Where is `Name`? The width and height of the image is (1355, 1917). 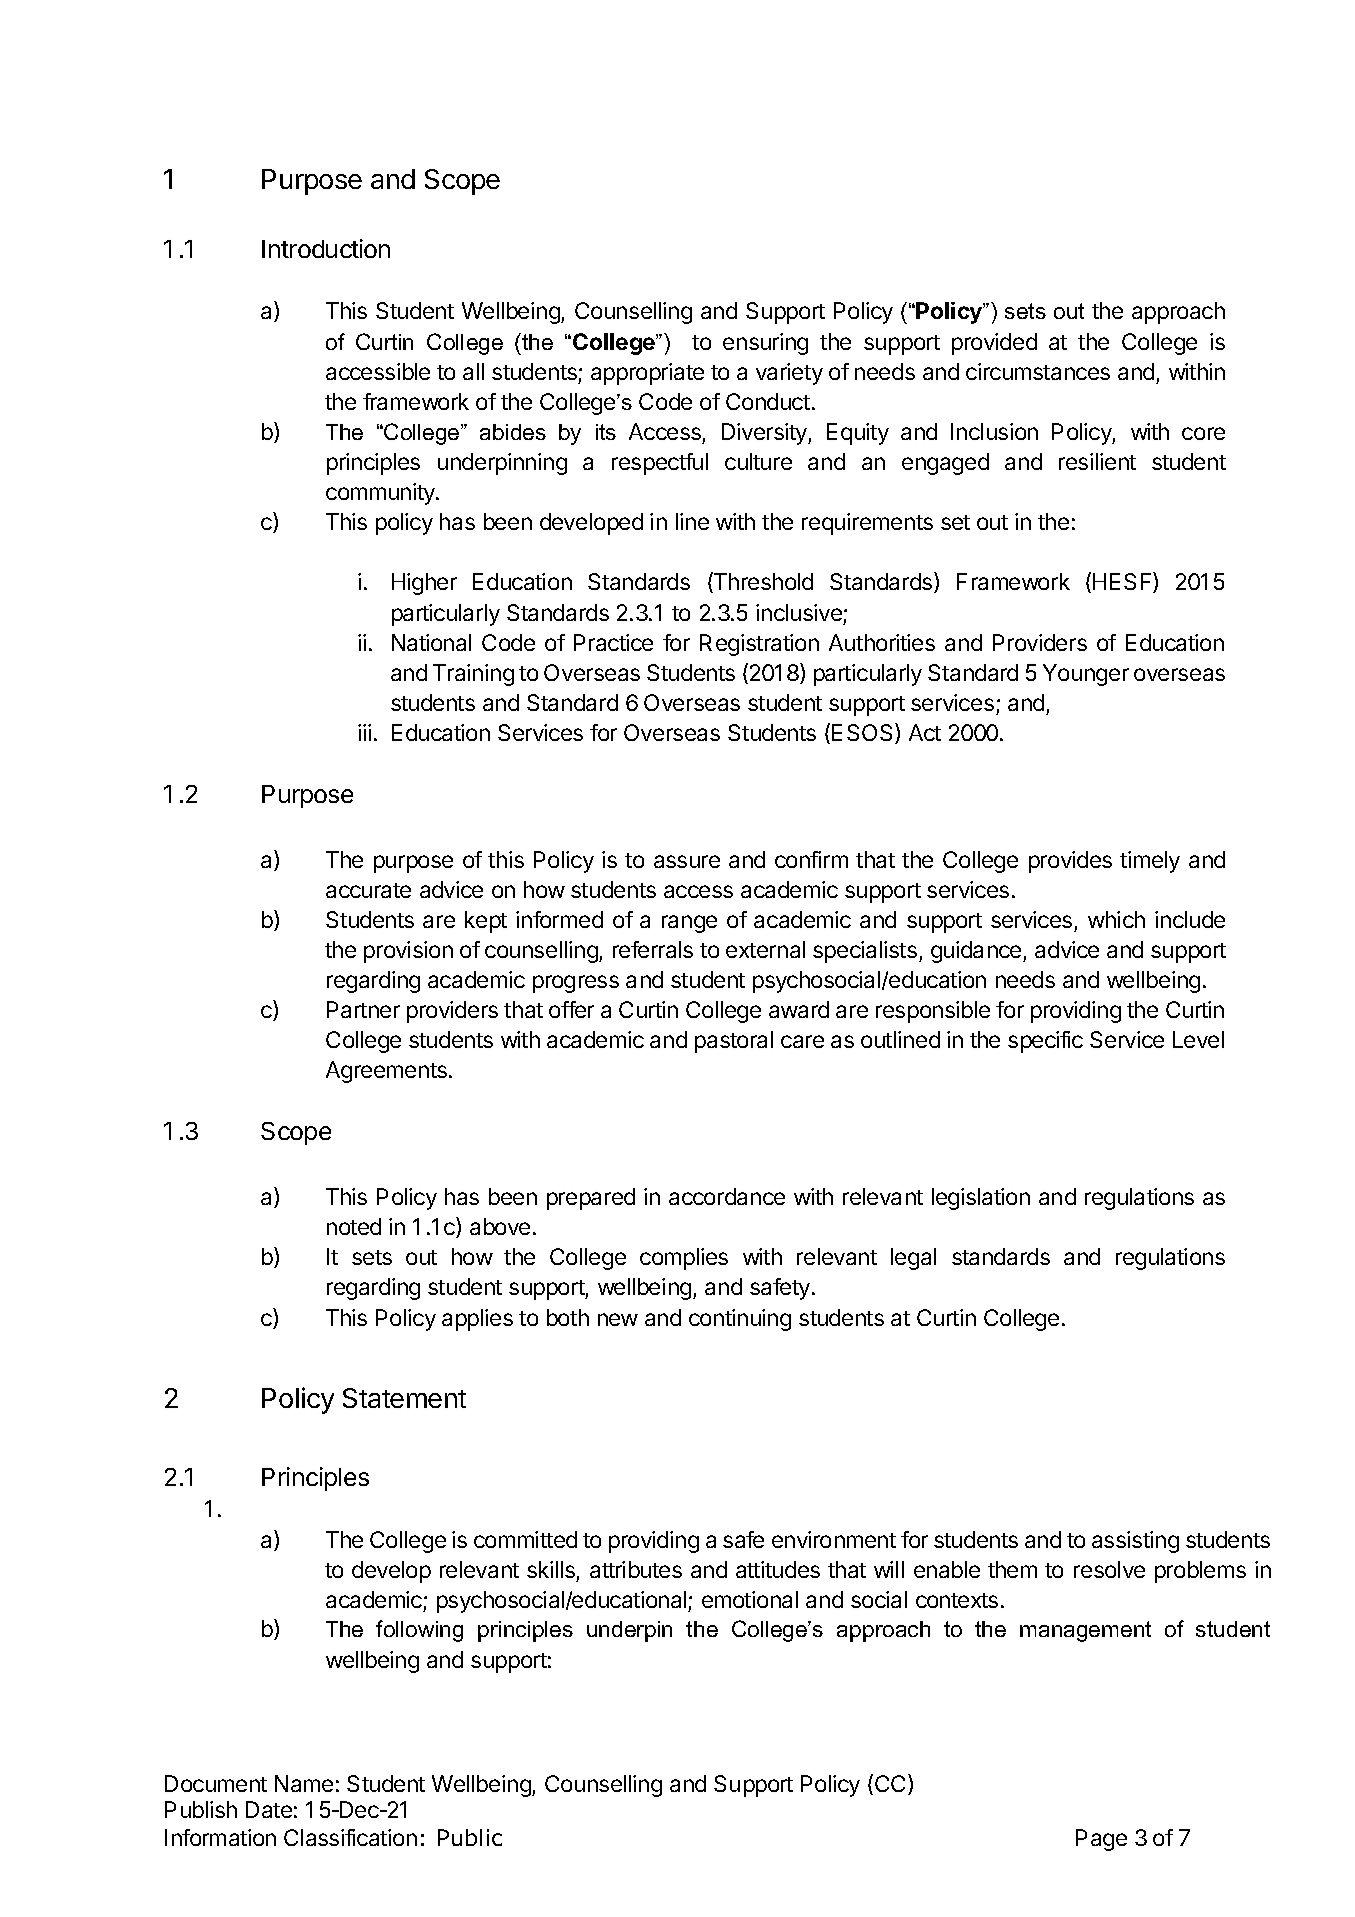 Name is located at coordinates (304, 1783).
